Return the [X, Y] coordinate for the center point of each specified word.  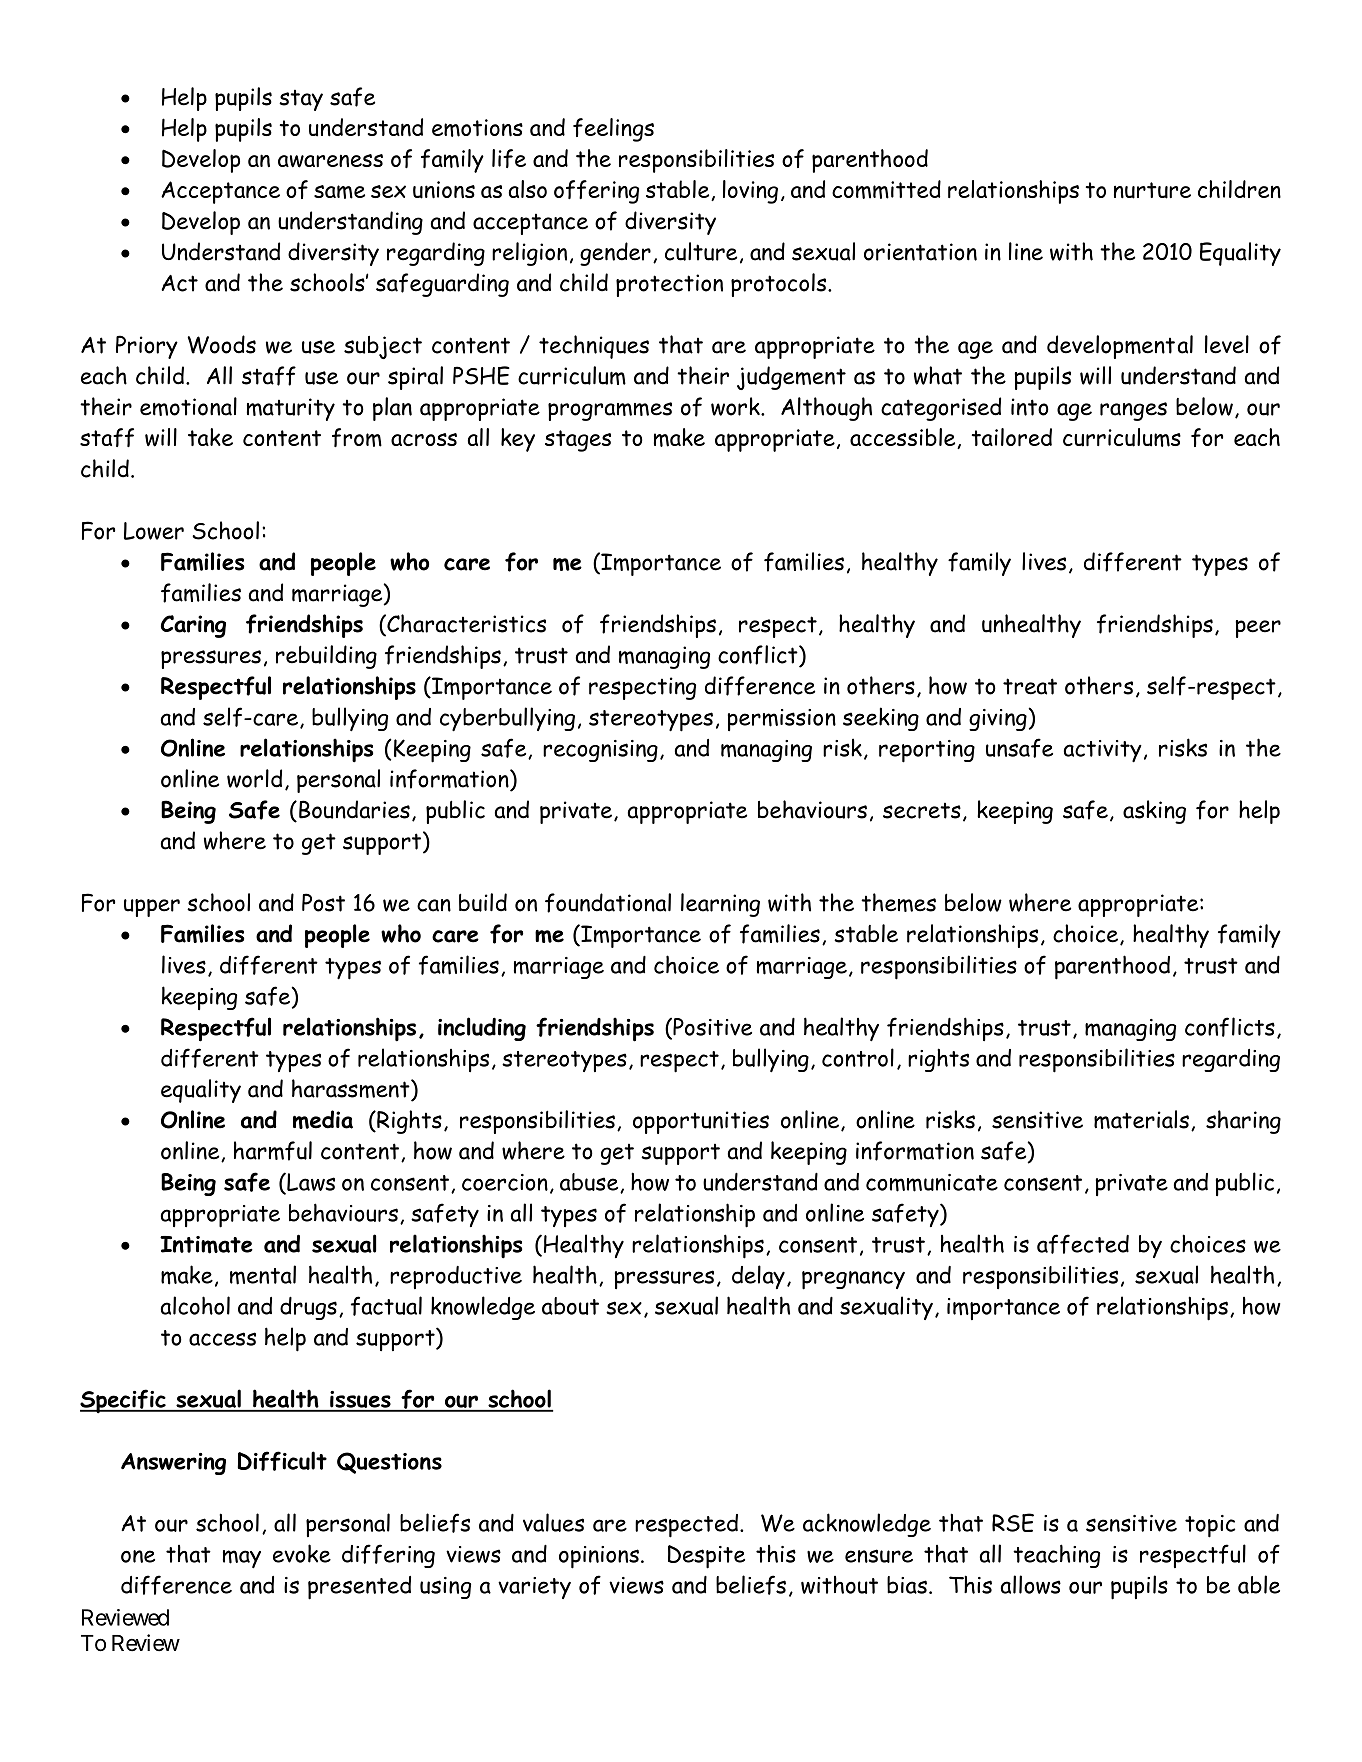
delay [758, 1277]
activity [1103, 751]
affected [1083, 1244]
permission [782, 720]
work [736, 406]
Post [323, 902]
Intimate [206, 1245]
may [242, 1559]
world [254, 778]
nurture [1152, 190]
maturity [291, 409]
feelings [613, 130]
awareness [330, 161]
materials [1141, 1119]
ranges [1133, 411]
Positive [711, 1026]
